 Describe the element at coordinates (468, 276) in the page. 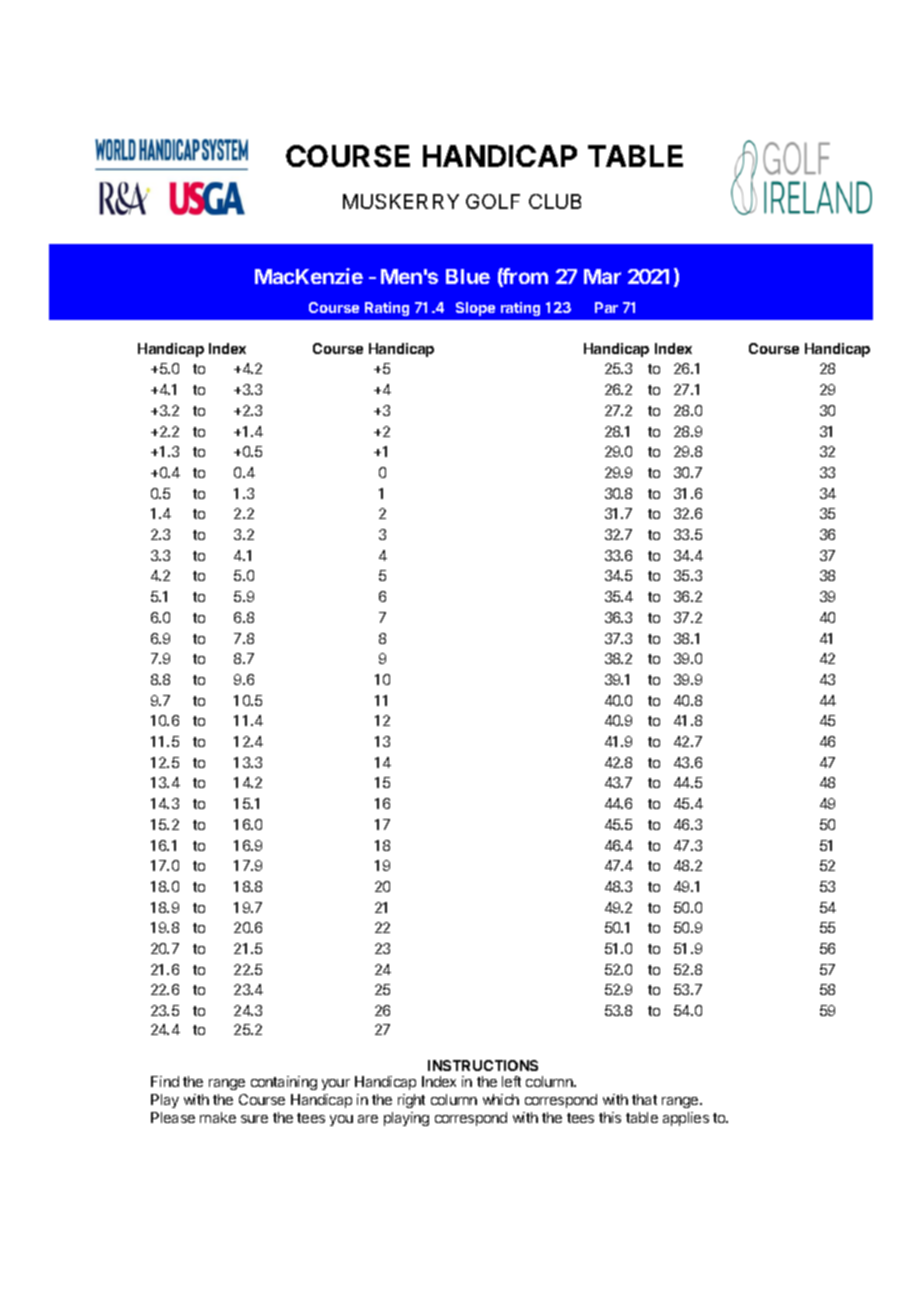

I see `Blue` at that location.
